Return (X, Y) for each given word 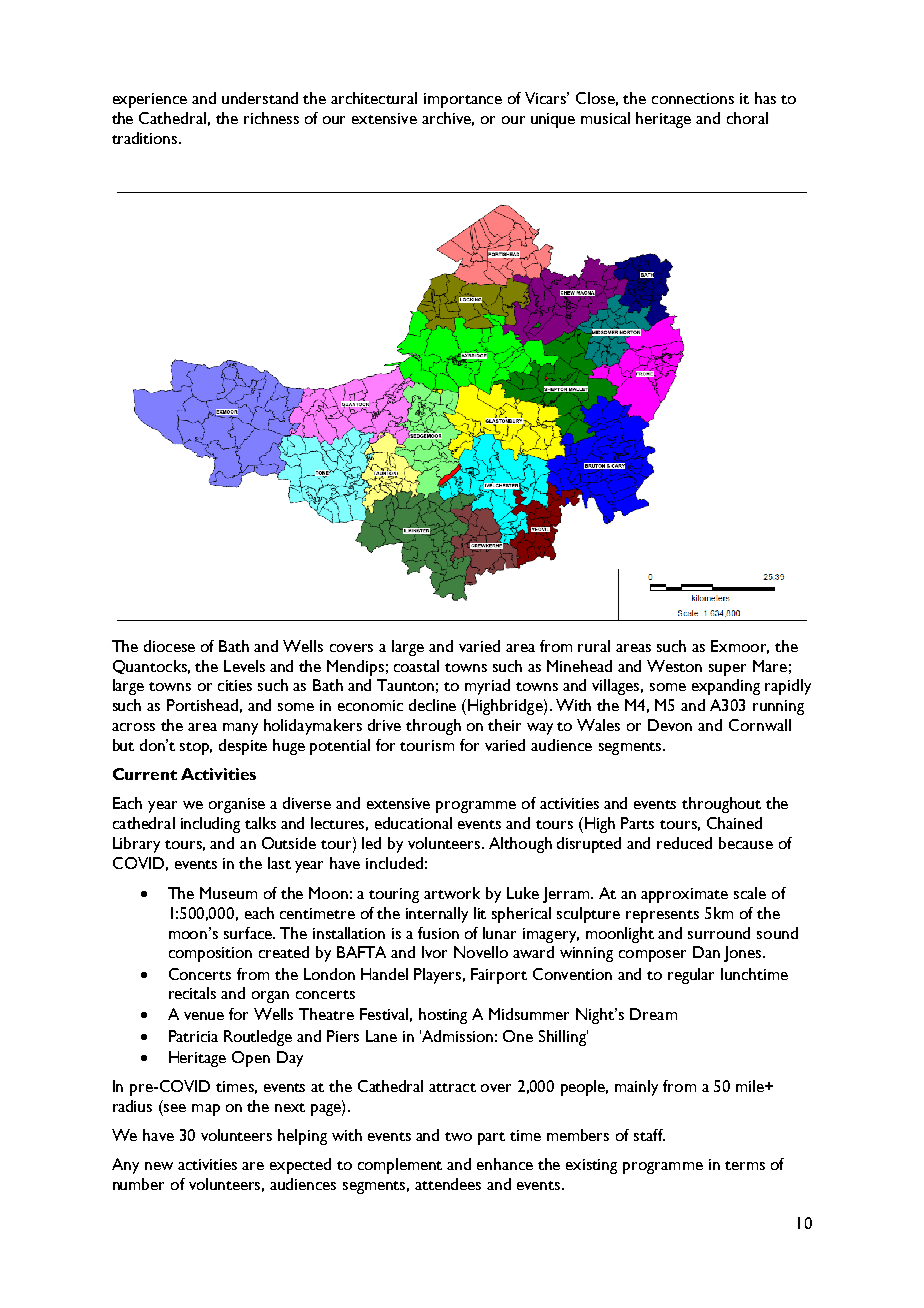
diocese (169, 646)
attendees (448, 1184)
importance (463, 100)
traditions (146, 138)
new (159, 1166)
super (727, 670)
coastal (416, 666)
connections (693, 98)
